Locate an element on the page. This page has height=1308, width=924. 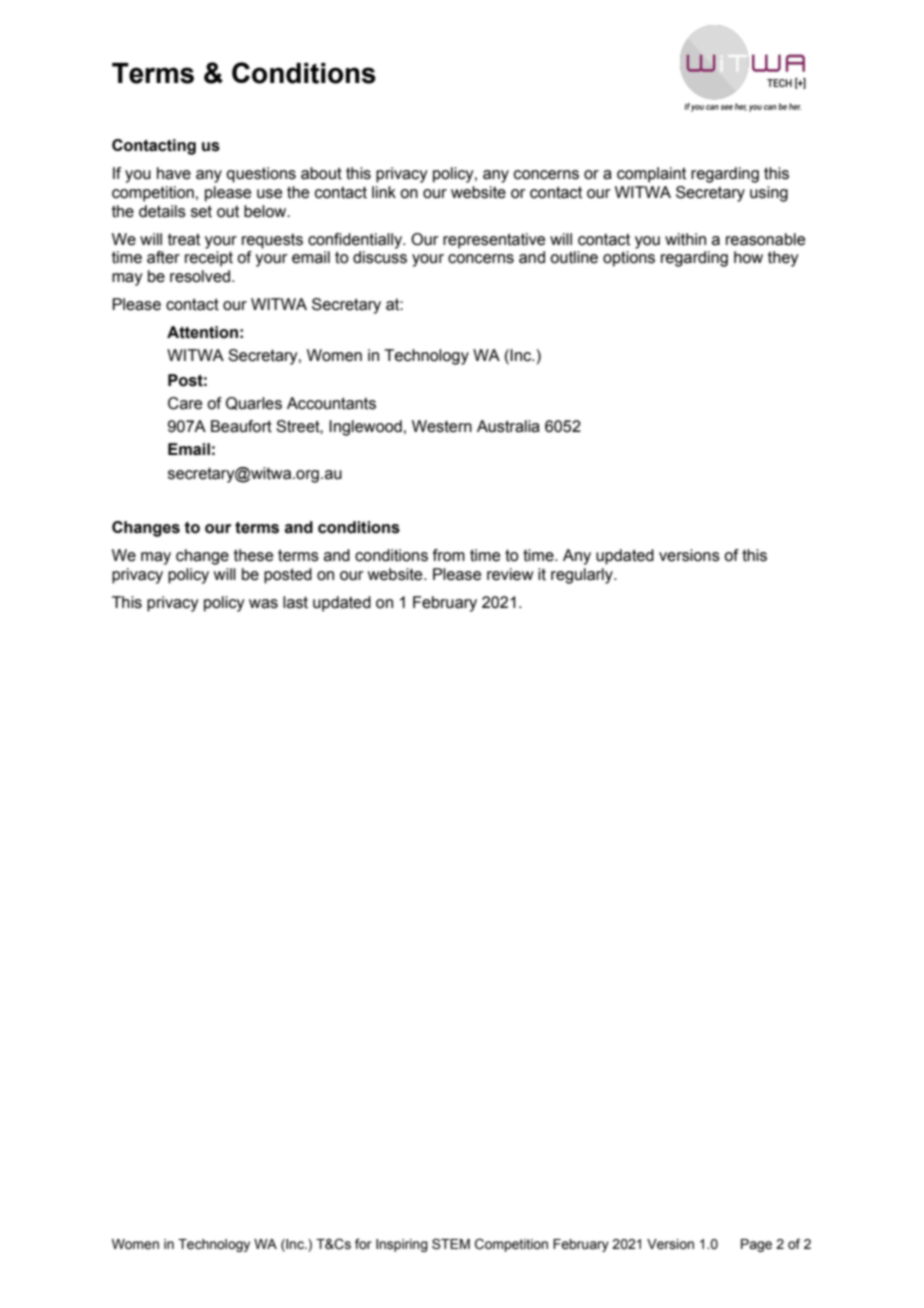
within is located at coordinates (685, 239).
